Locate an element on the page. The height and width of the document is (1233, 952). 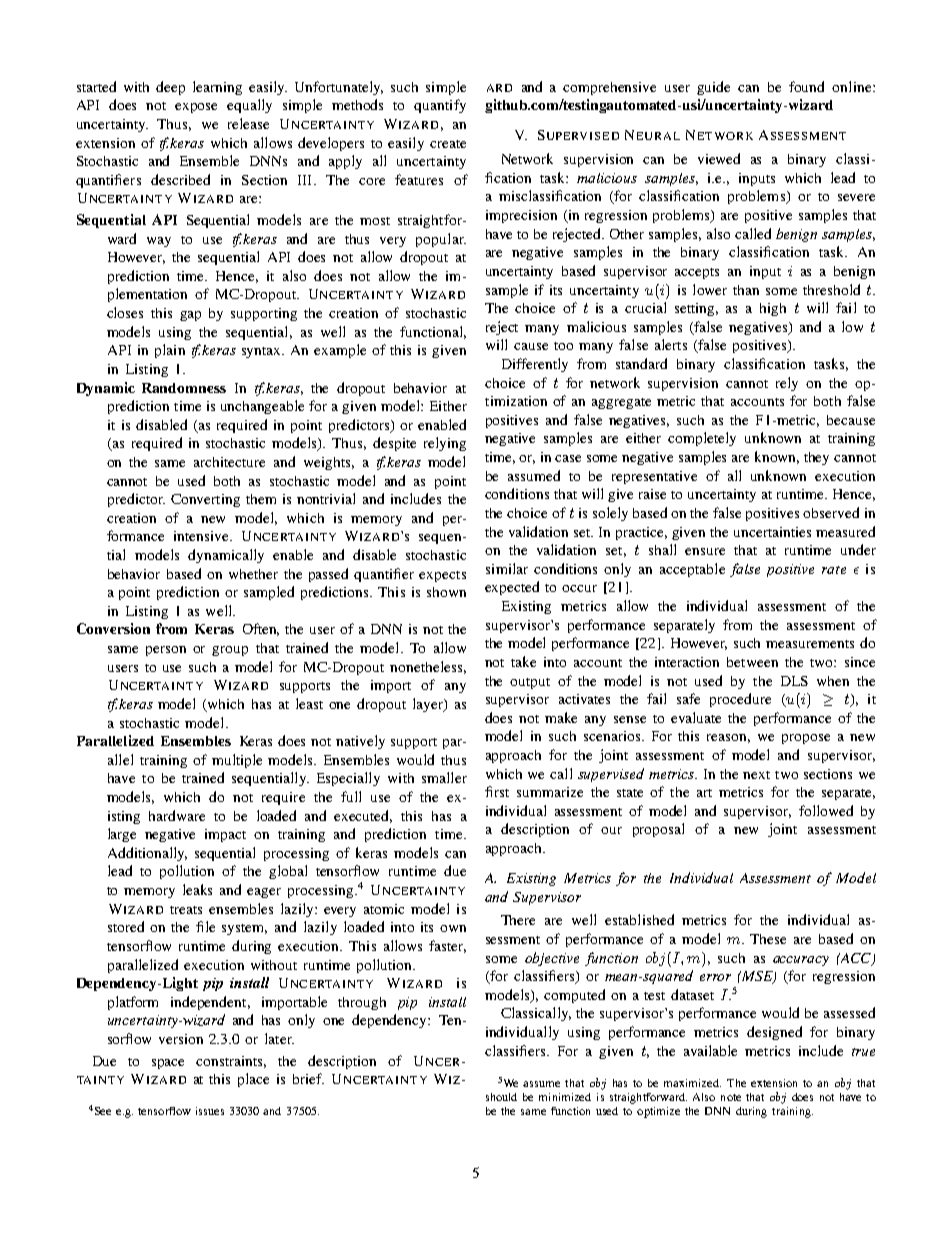
found is located at coordinates (806, 86).
